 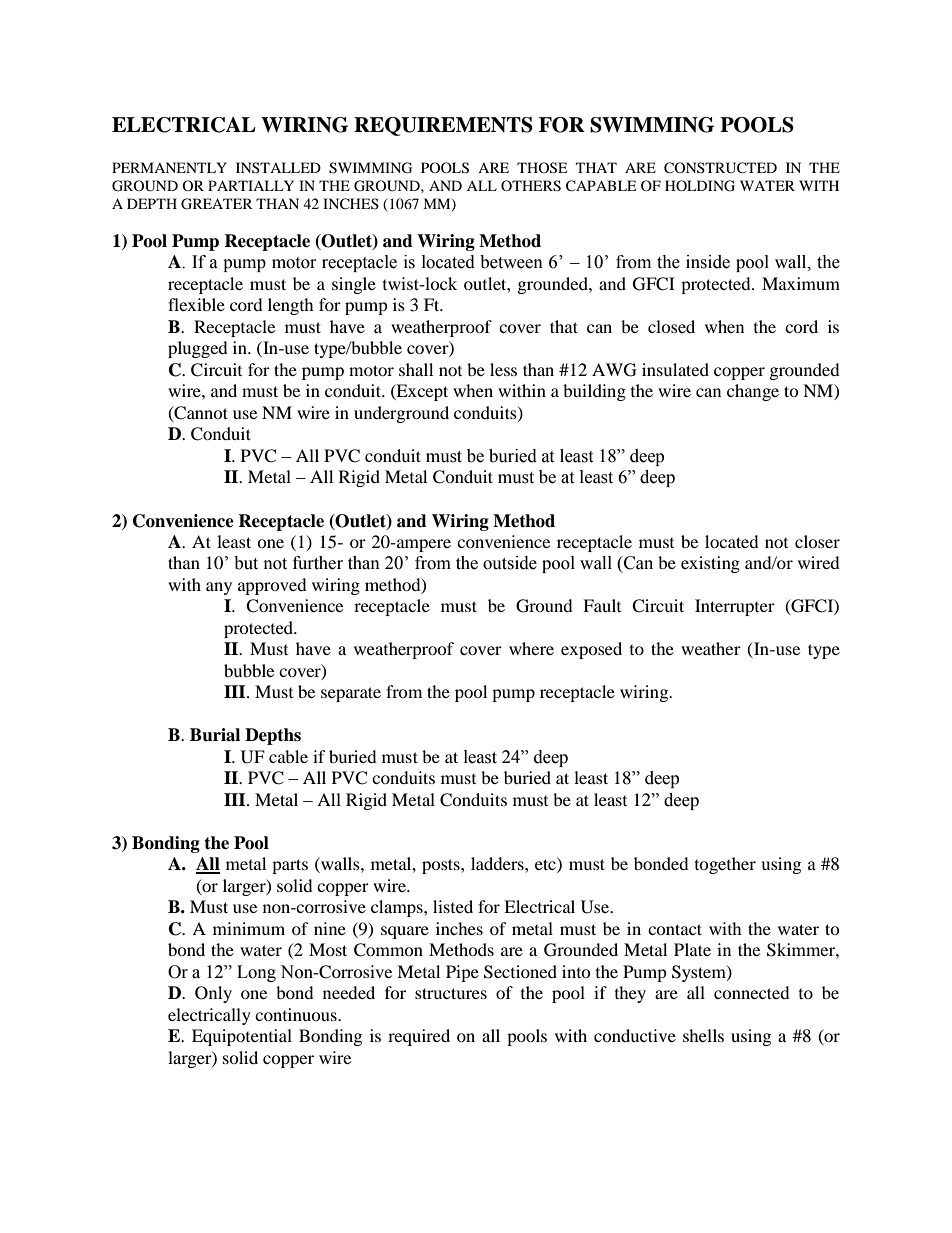 What do you see at coordinates (735, 607) in the screenshot?
I see `Interrupter` at bounding box center [735, 607].
